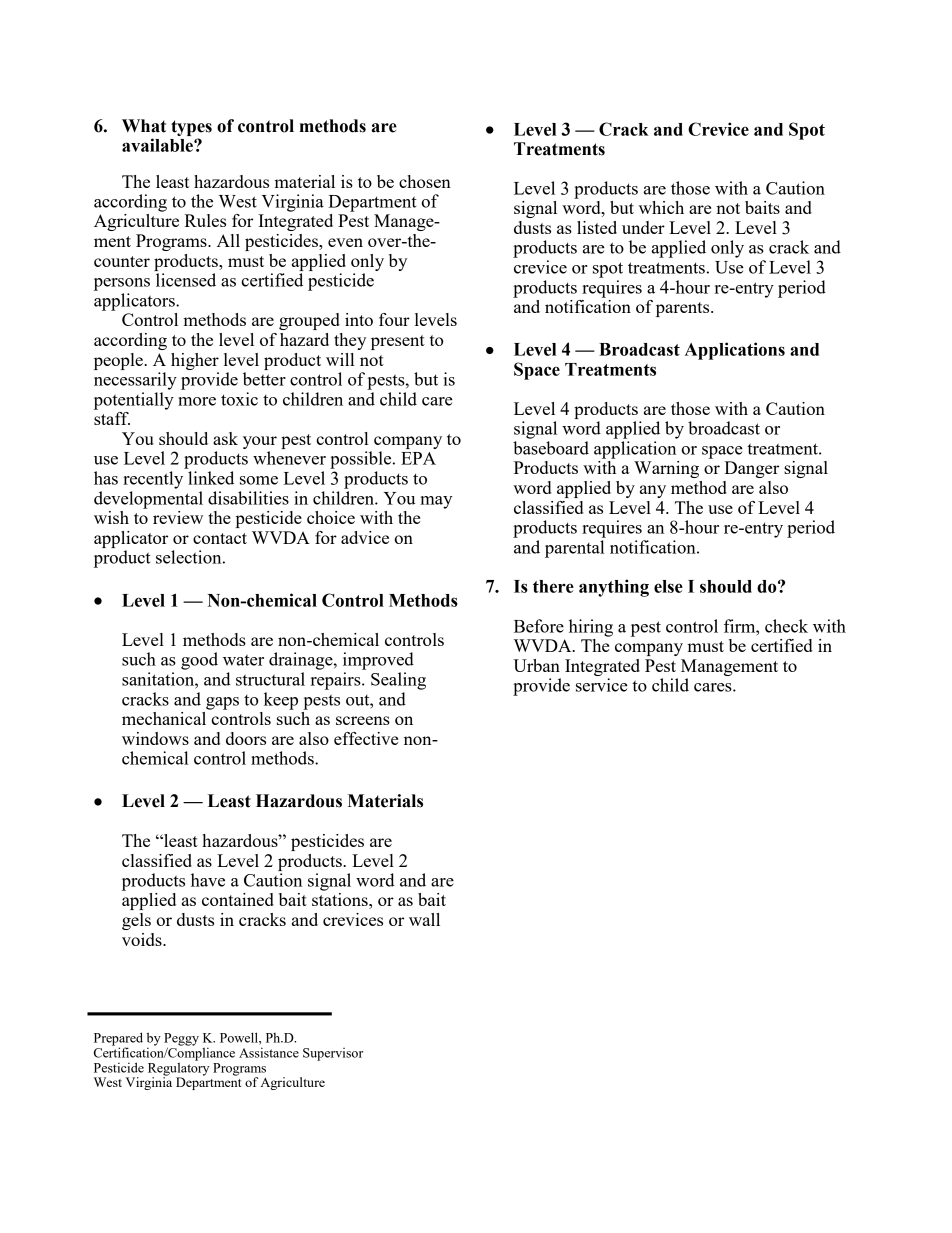 The image size is (952, 1233). I want to click on review, so click(178, 517).
